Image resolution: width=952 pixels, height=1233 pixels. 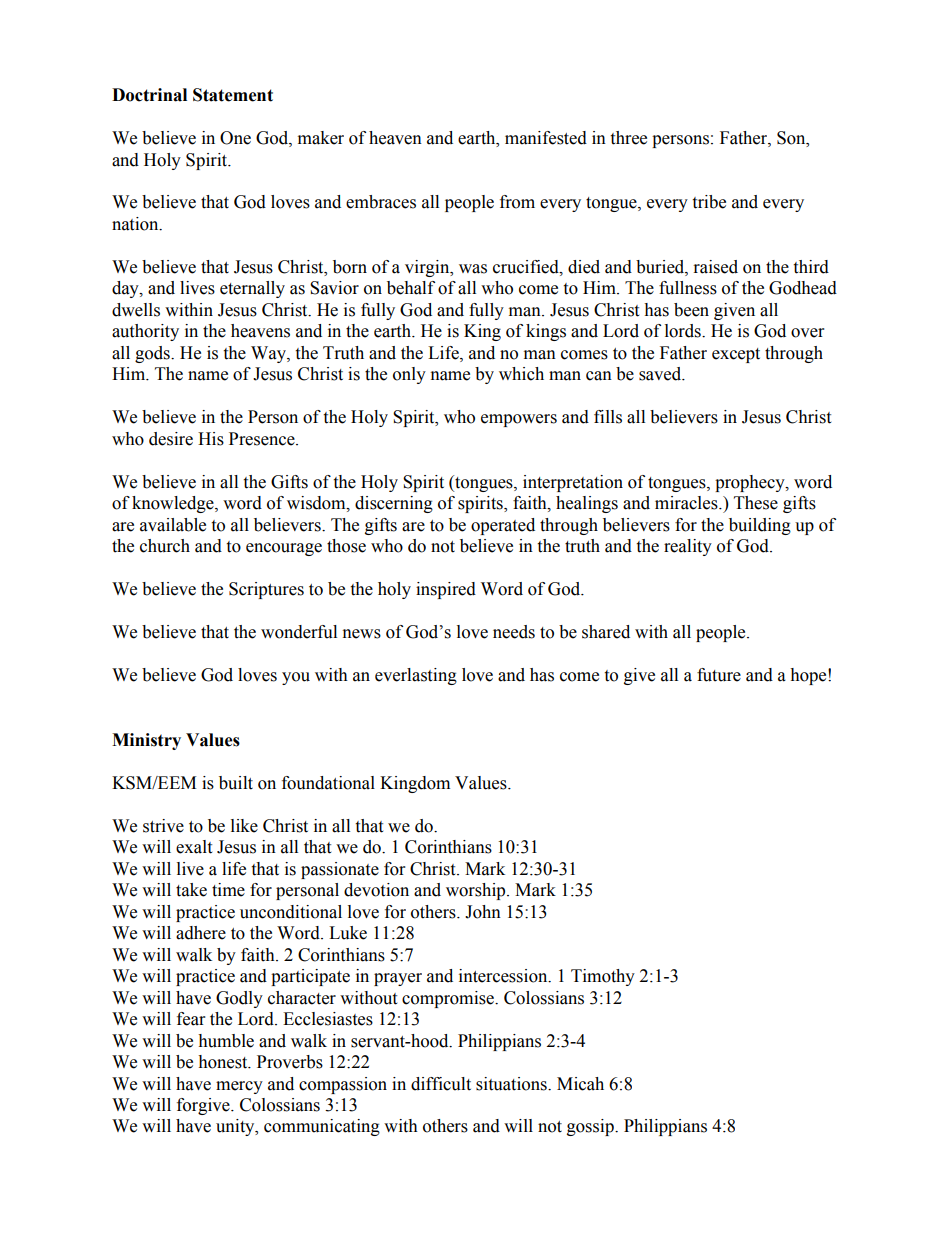 I want to click on mercy, so click(x=239, y=1087).
